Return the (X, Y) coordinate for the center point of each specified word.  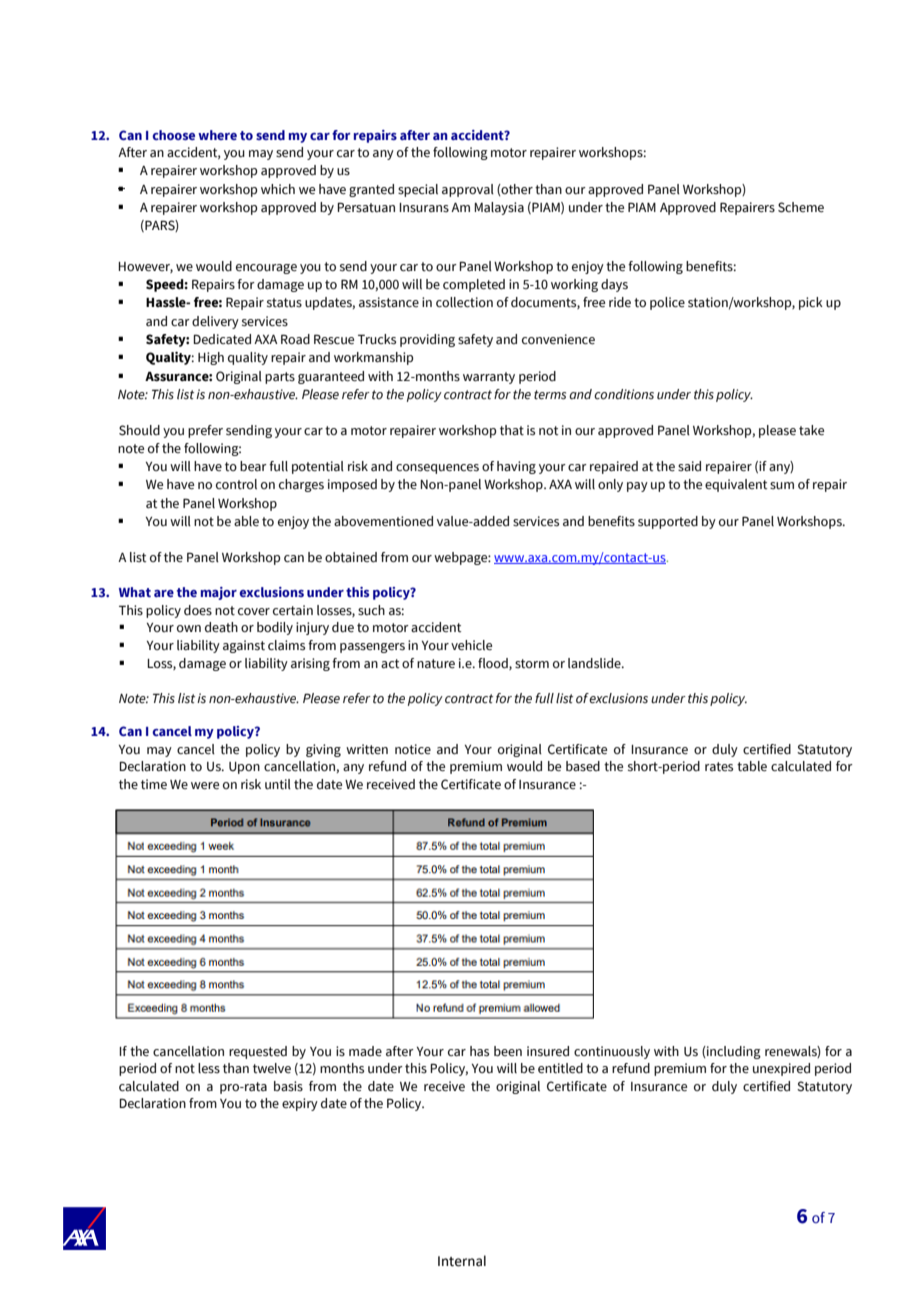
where (217, 135)
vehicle (471, 645)
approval (468, 190)
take (811, 430)
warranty (489, 378)
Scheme (801, 207)
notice (413, 749)
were (205, 786)
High (211, 358)
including (733, 1052)
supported (668, 522)
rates (719, 767)
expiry (300, 1104)
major (219, 593)
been (508, 1051)
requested (258, 1052)
